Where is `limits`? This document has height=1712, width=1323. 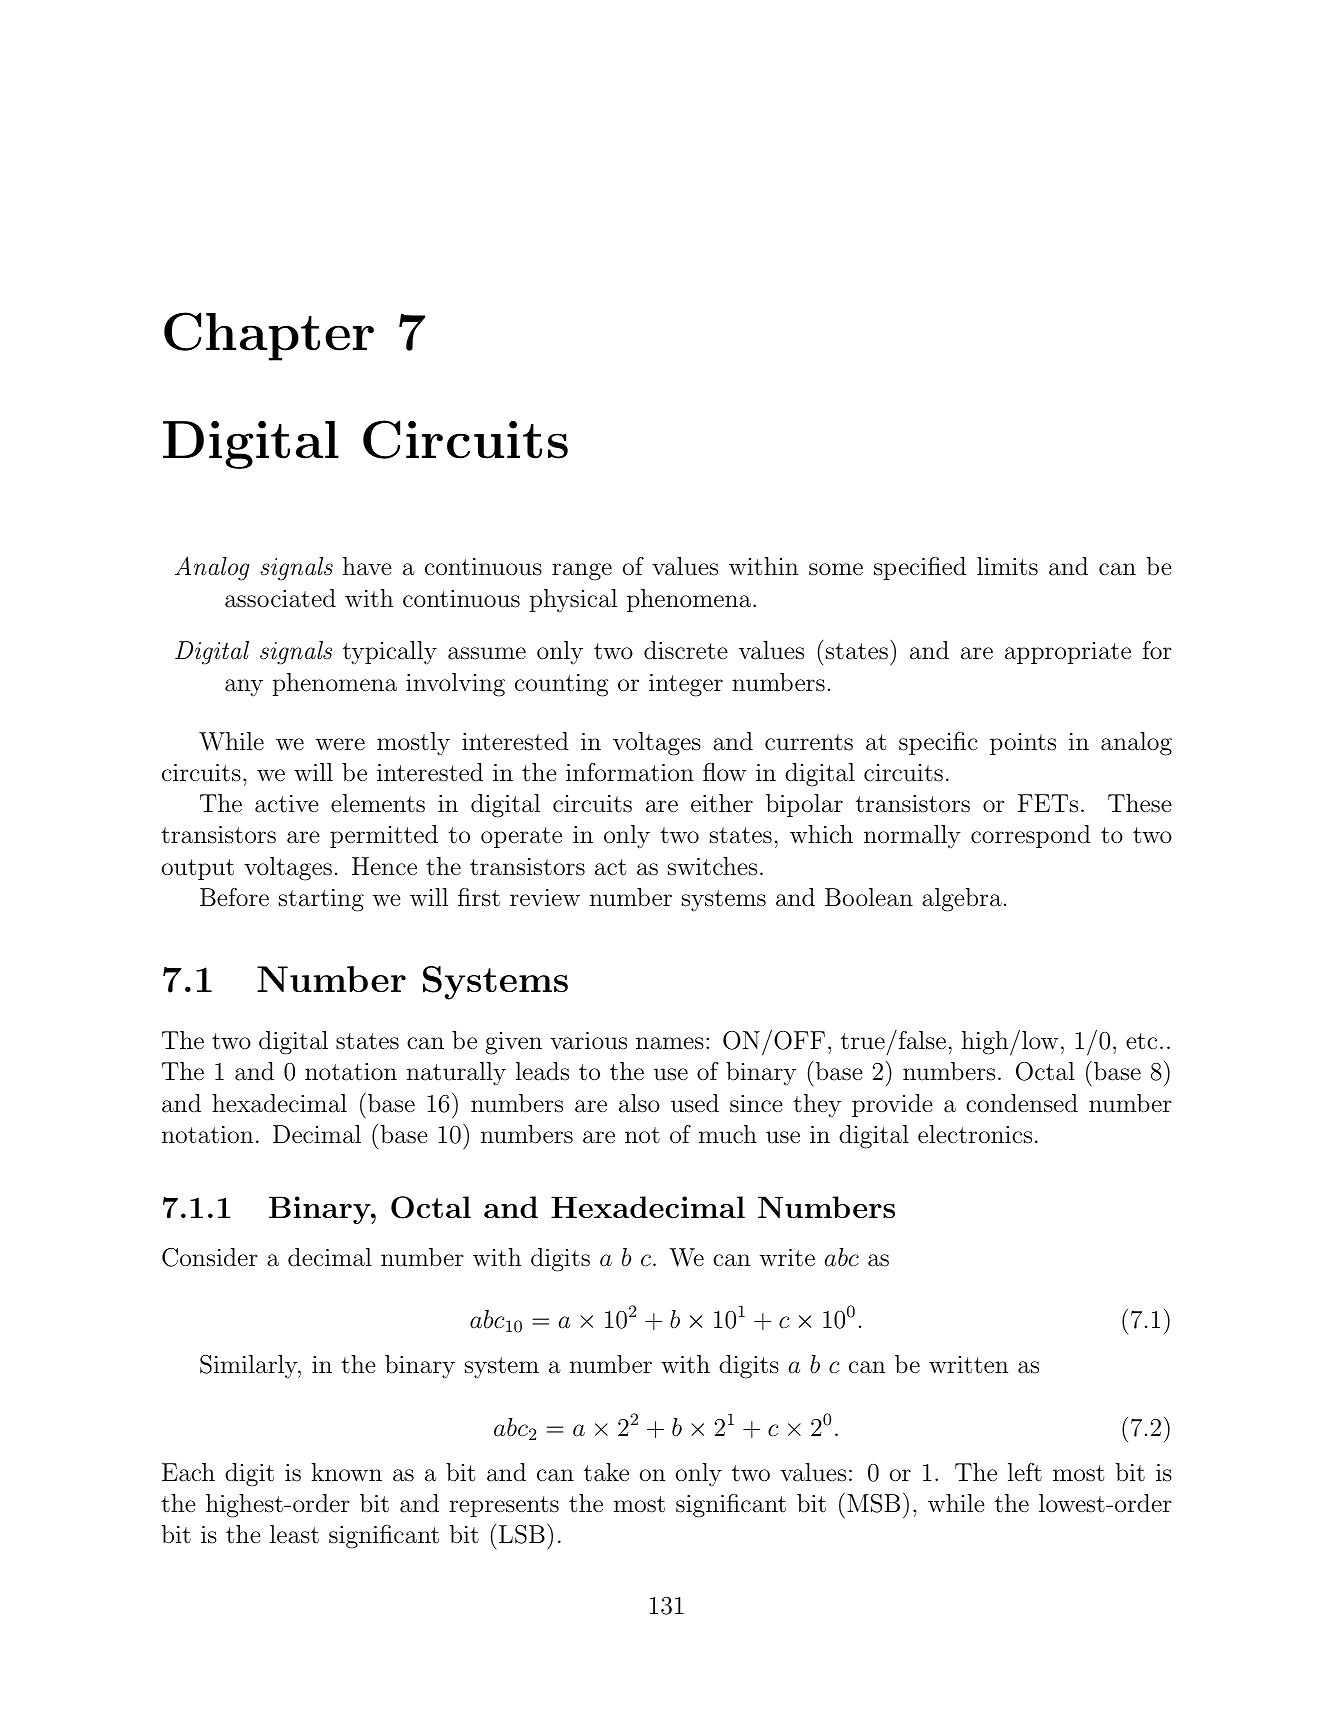
limits is located at coordinates (1007, 566).
